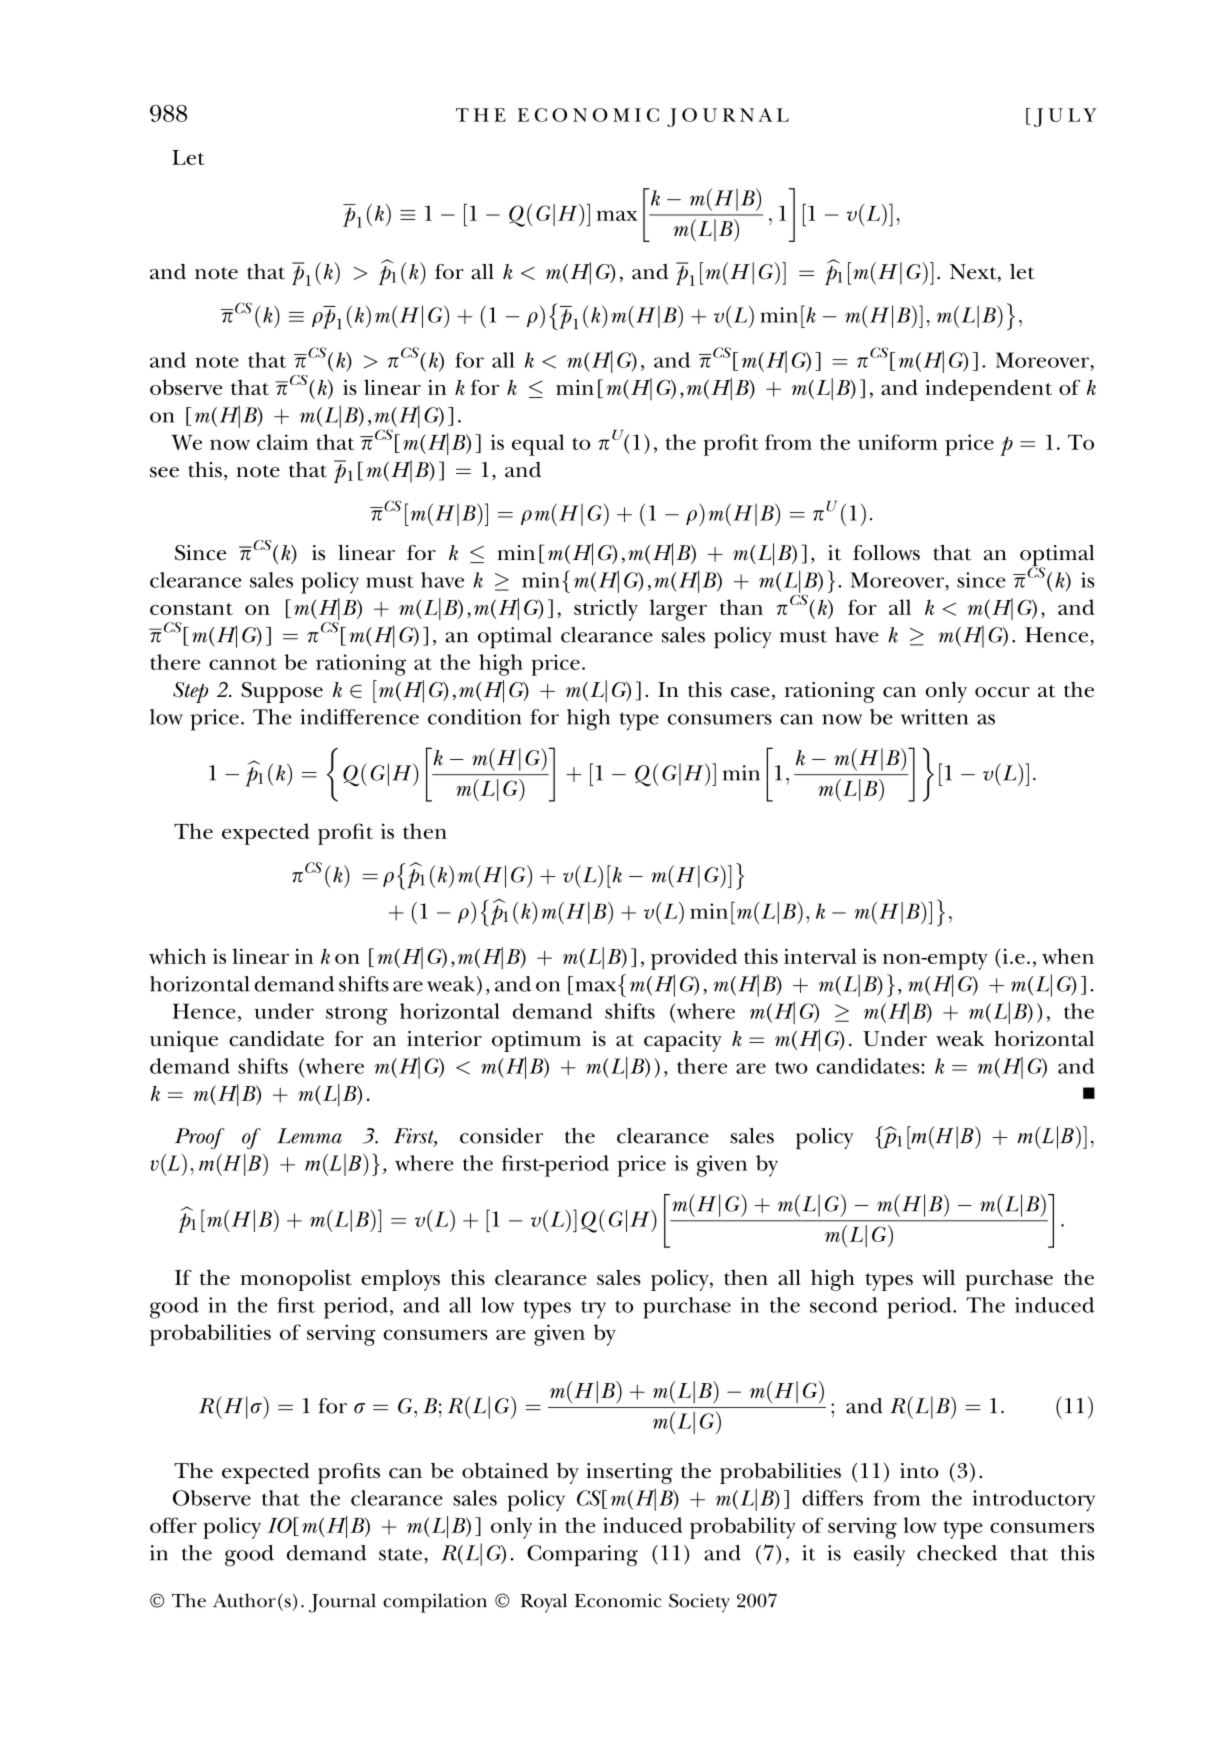 Image resolution: width=1211 pixels, height=1743 pixels. Describe the element at coordinates (886, 553) in the page. I see `follows` at that location.
